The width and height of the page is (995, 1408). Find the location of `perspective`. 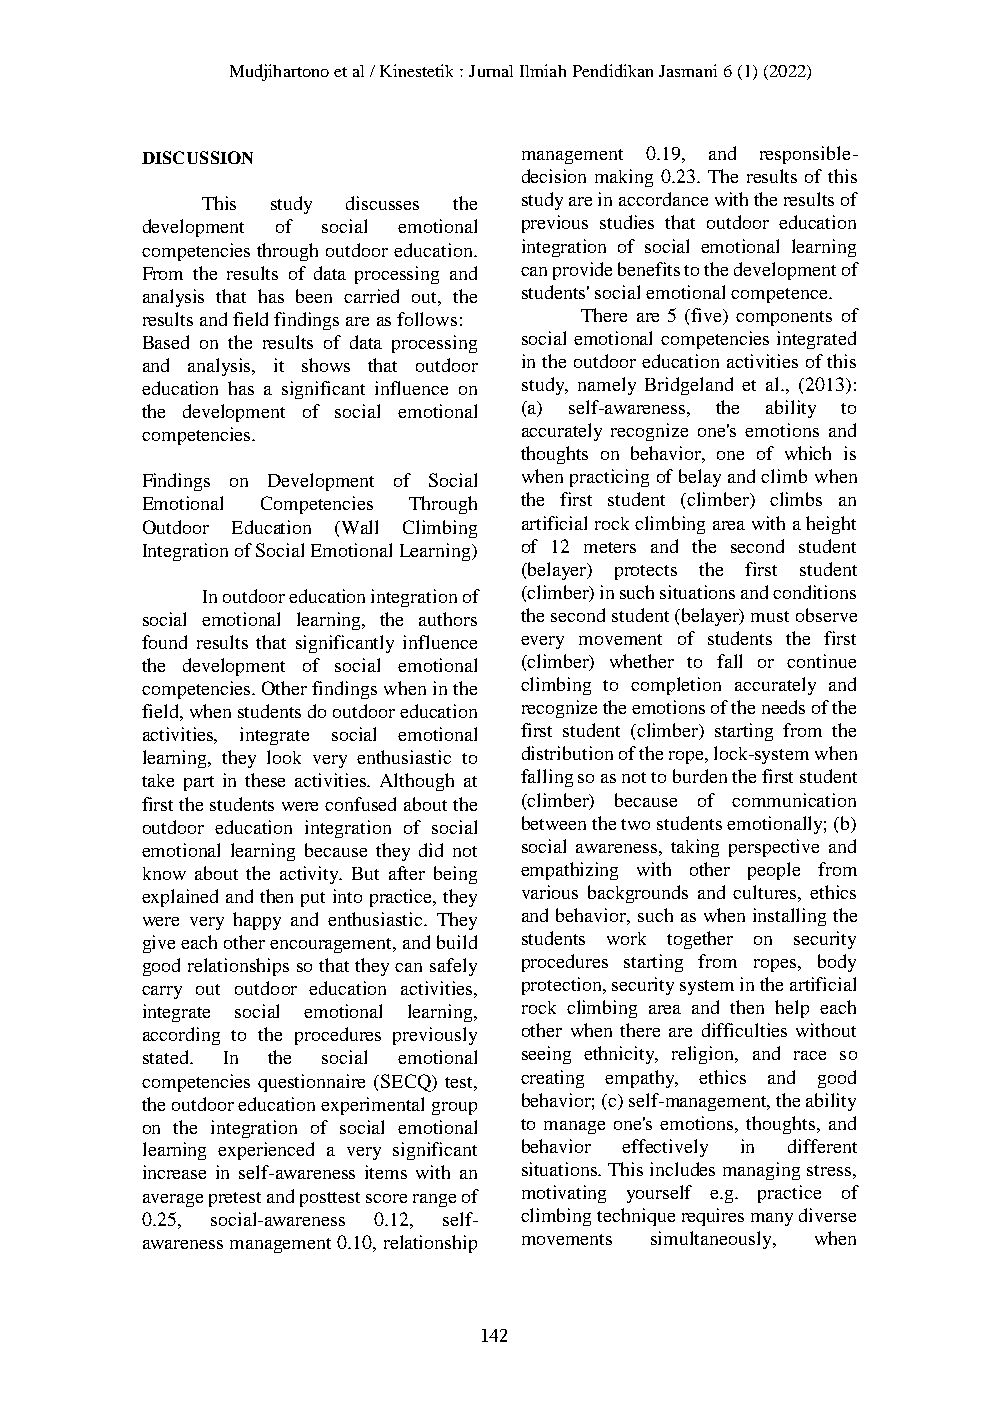

perspective is located at coordinates (774, 848).
